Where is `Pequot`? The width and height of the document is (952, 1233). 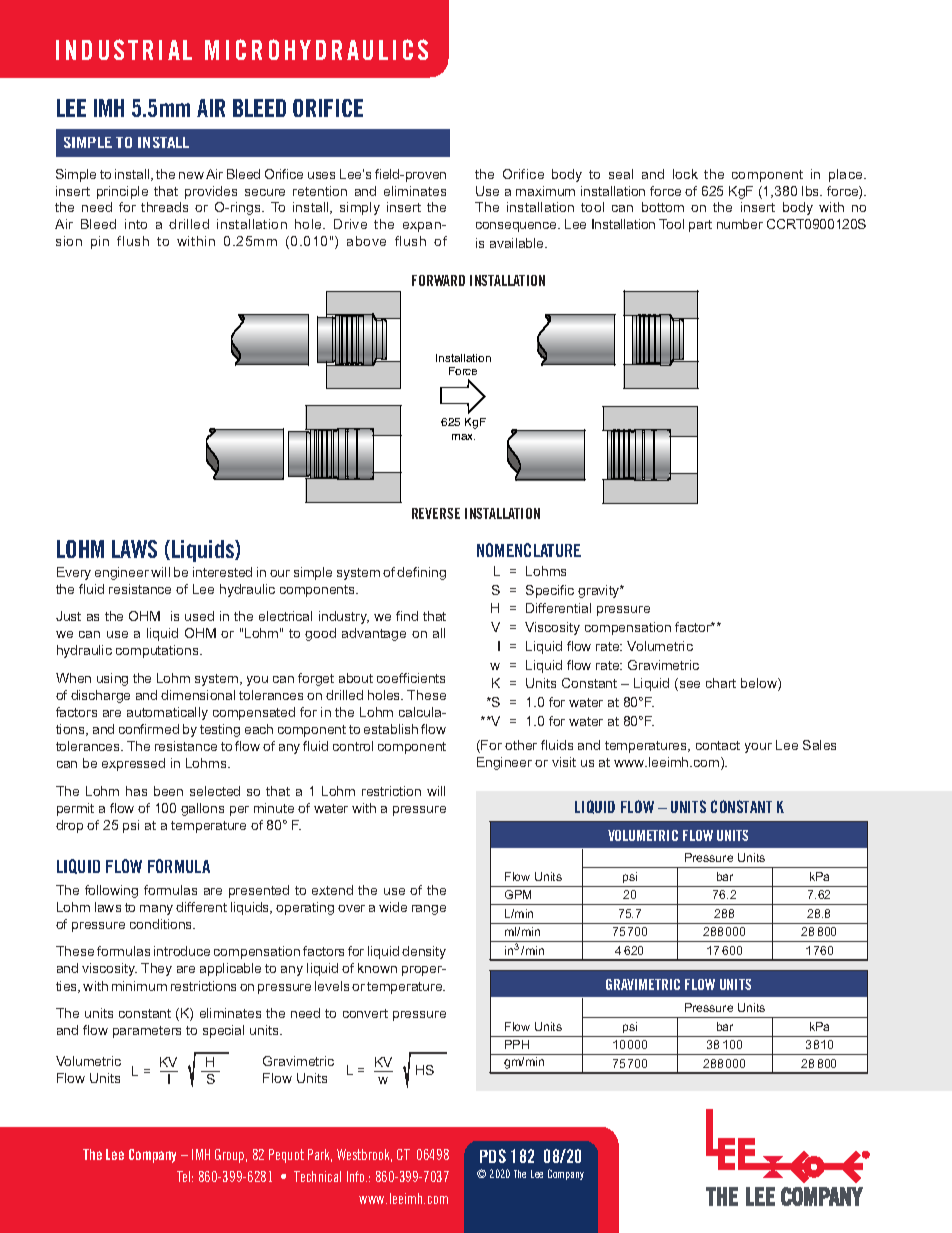 Pequot is located at coordinates (286, 1156).
